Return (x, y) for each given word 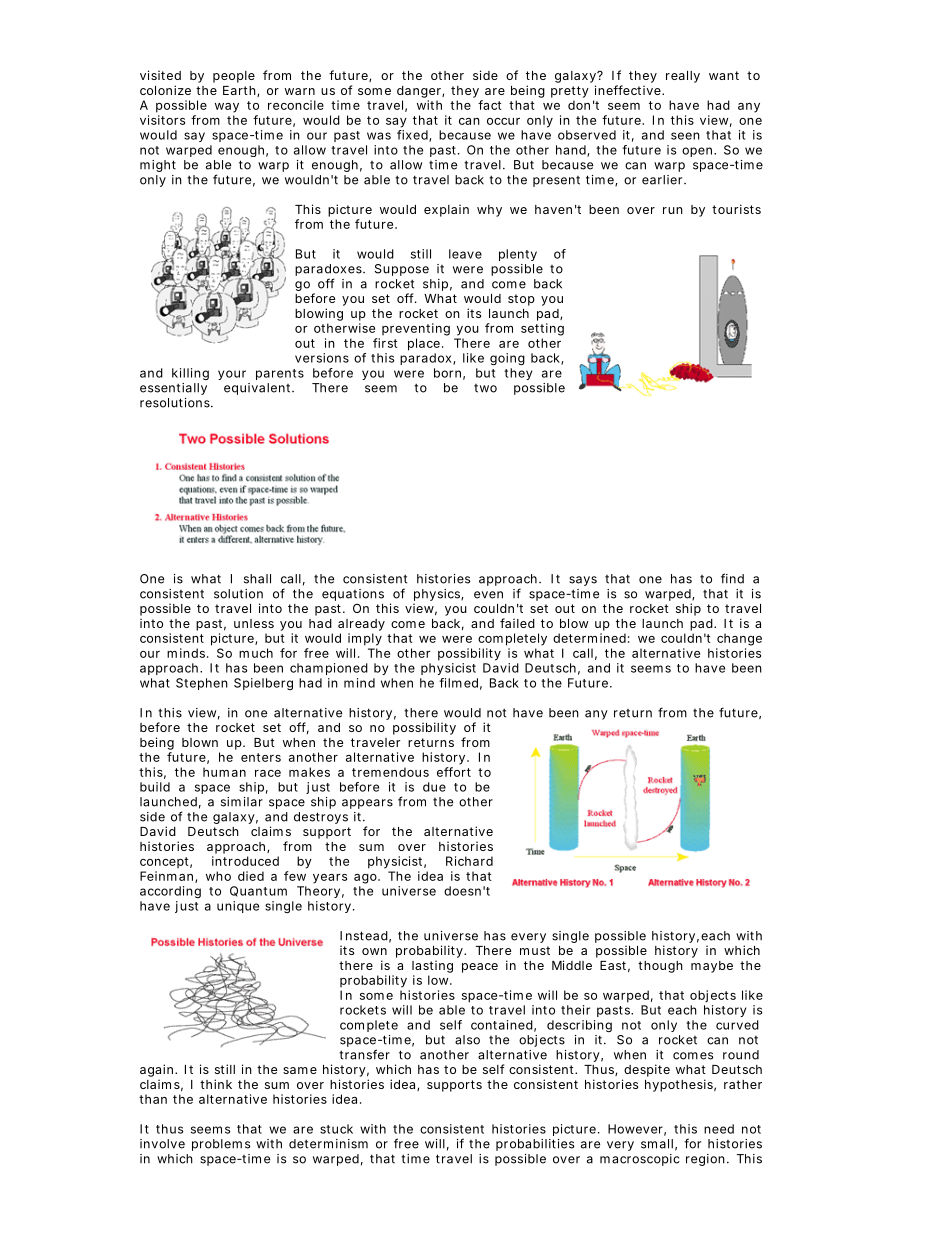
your (232, 375)
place (425, 344)
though (660, 967)
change (739, 639)
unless (254, 623)
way (227, 108)
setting (542, 329)
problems (221, 1145)
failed (517, 623)
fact (490, 105)
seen (685, 136)
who (218, 876)
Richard (469, 861)
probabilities (535, 1145)
